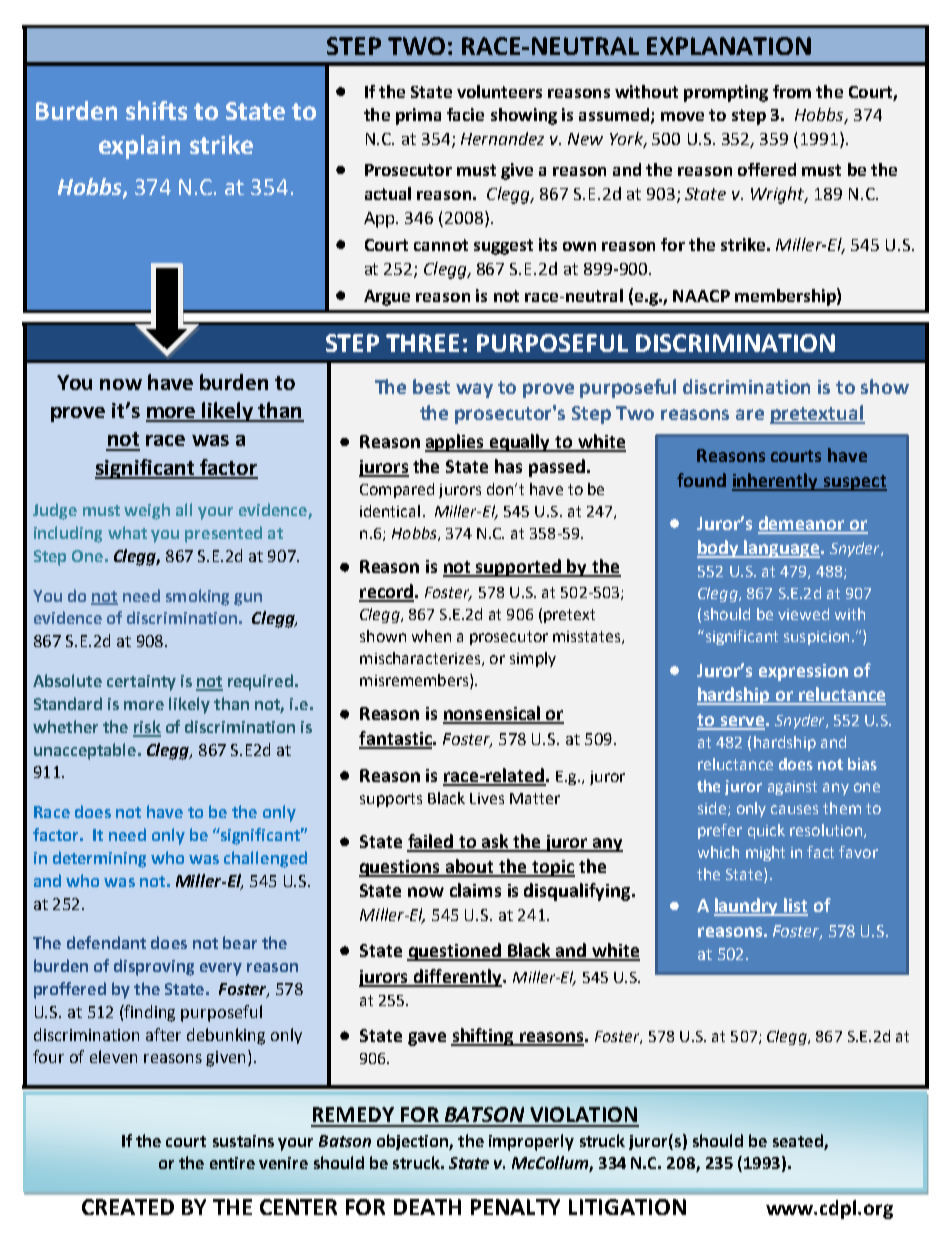 Image resolution: width=952 pixels, height=1233 pixels. I want to click on DEATH, so click(427, 1207).
